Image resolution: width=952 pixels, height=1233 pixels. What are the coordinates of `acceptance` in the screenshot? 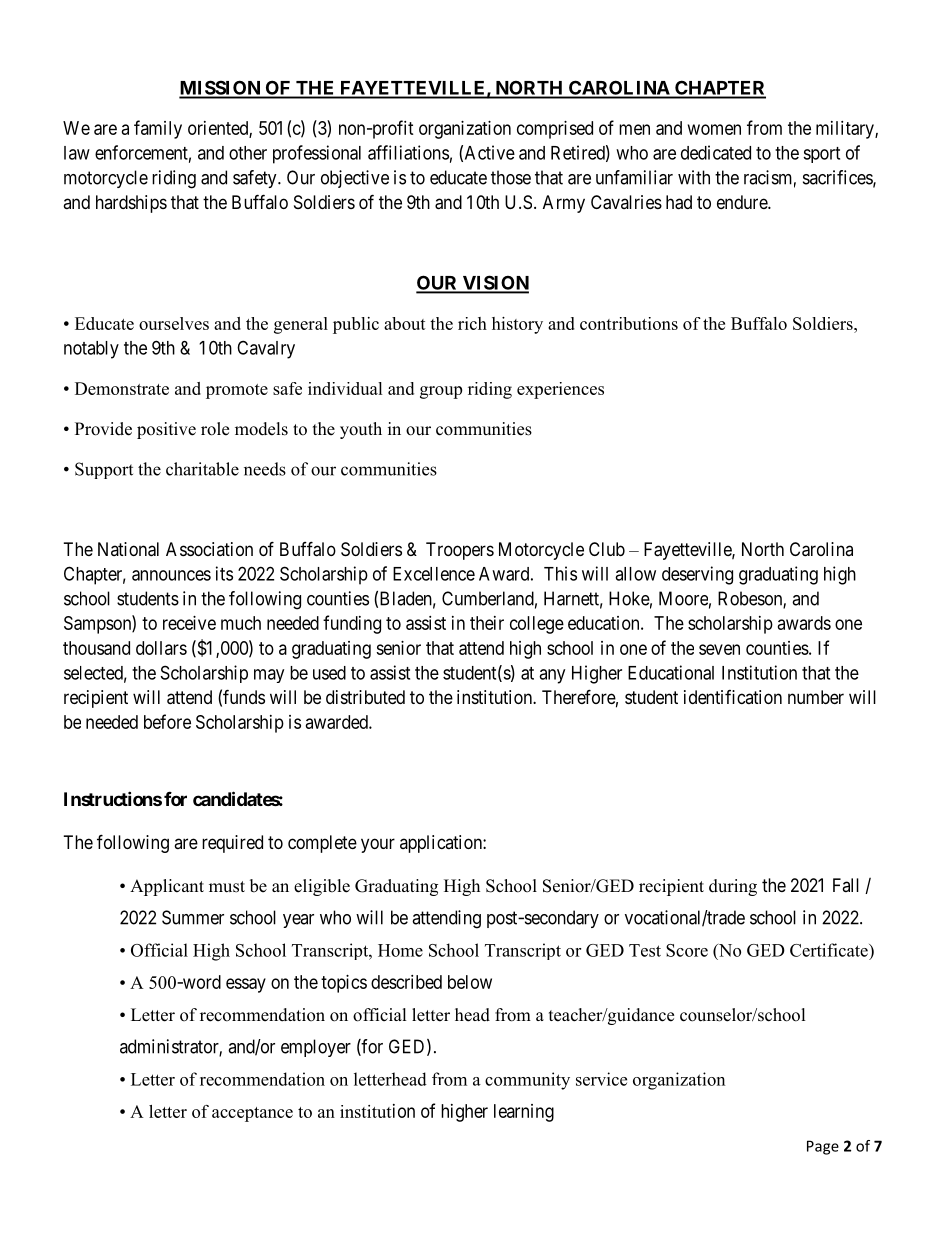 It's located at (252, 1114).
